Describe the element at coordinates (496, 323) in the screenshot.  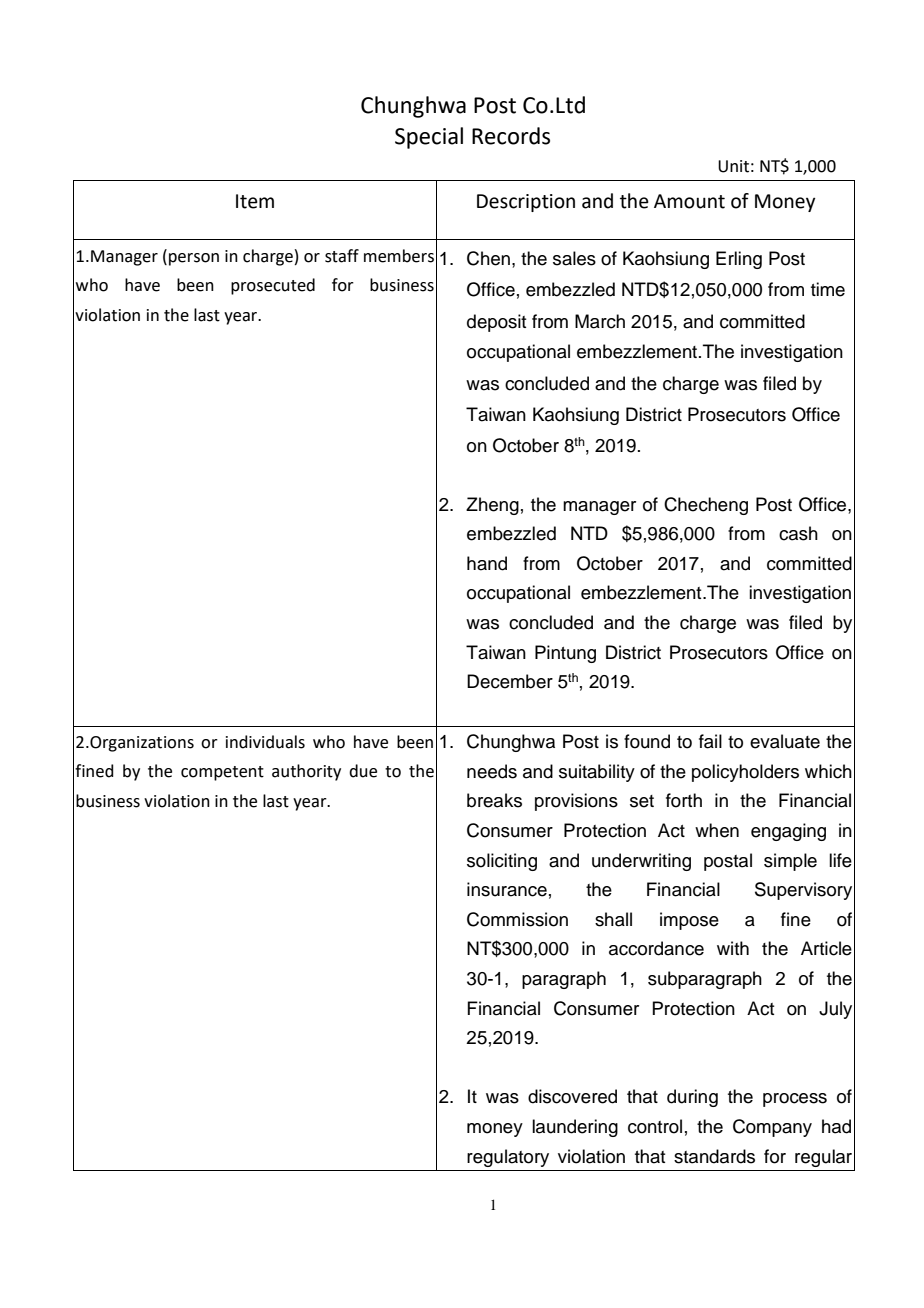
I see `deposit` at that location.
